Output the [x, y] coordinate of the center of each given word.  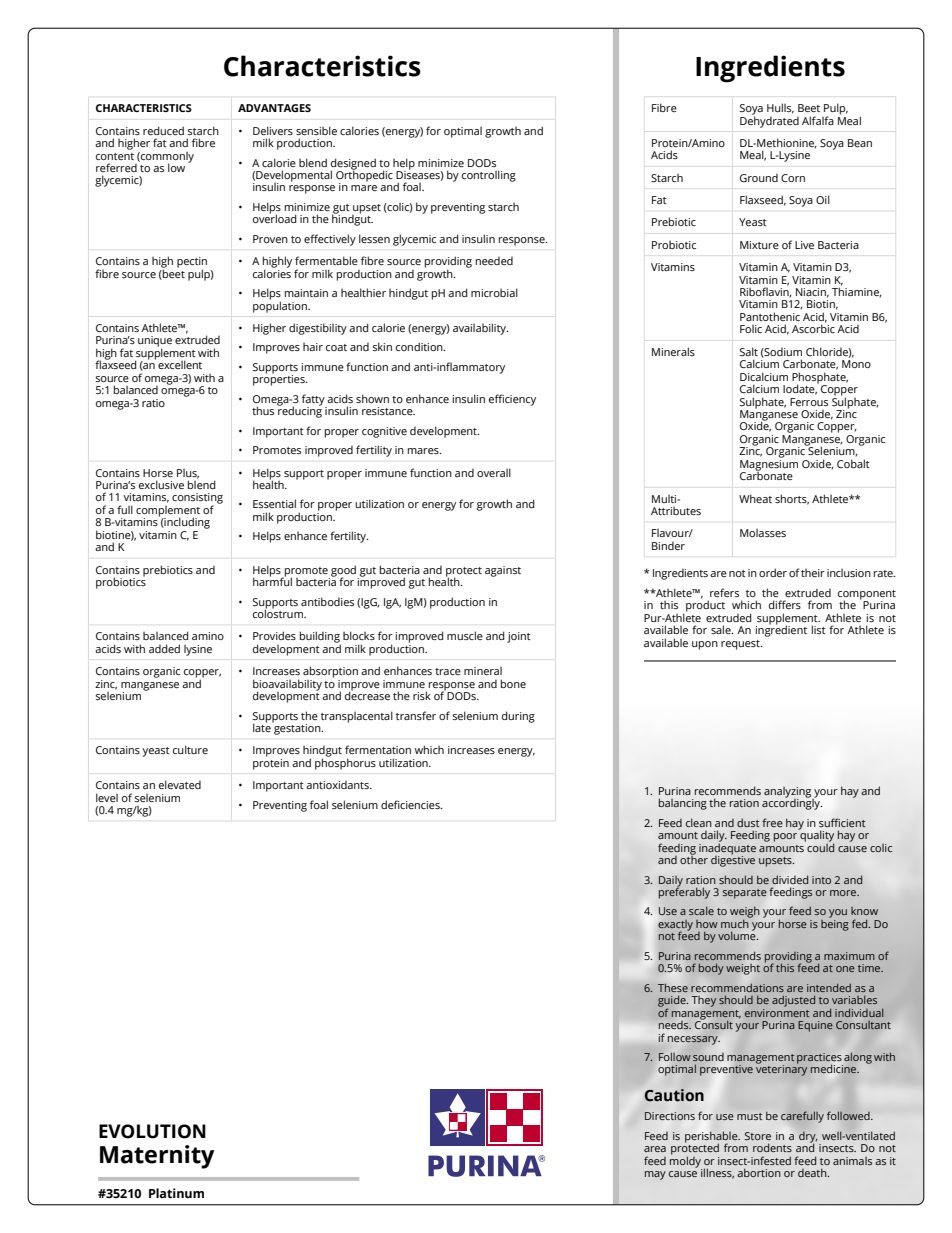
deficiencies [411, 804]
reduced [163, 130]
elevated [180, 784]
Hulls [780, 108]
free [772, 822]
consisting [197, 499]
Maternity [157, 1157]
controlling [489, 176]
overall [494, 472]
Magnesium [769, 465]
